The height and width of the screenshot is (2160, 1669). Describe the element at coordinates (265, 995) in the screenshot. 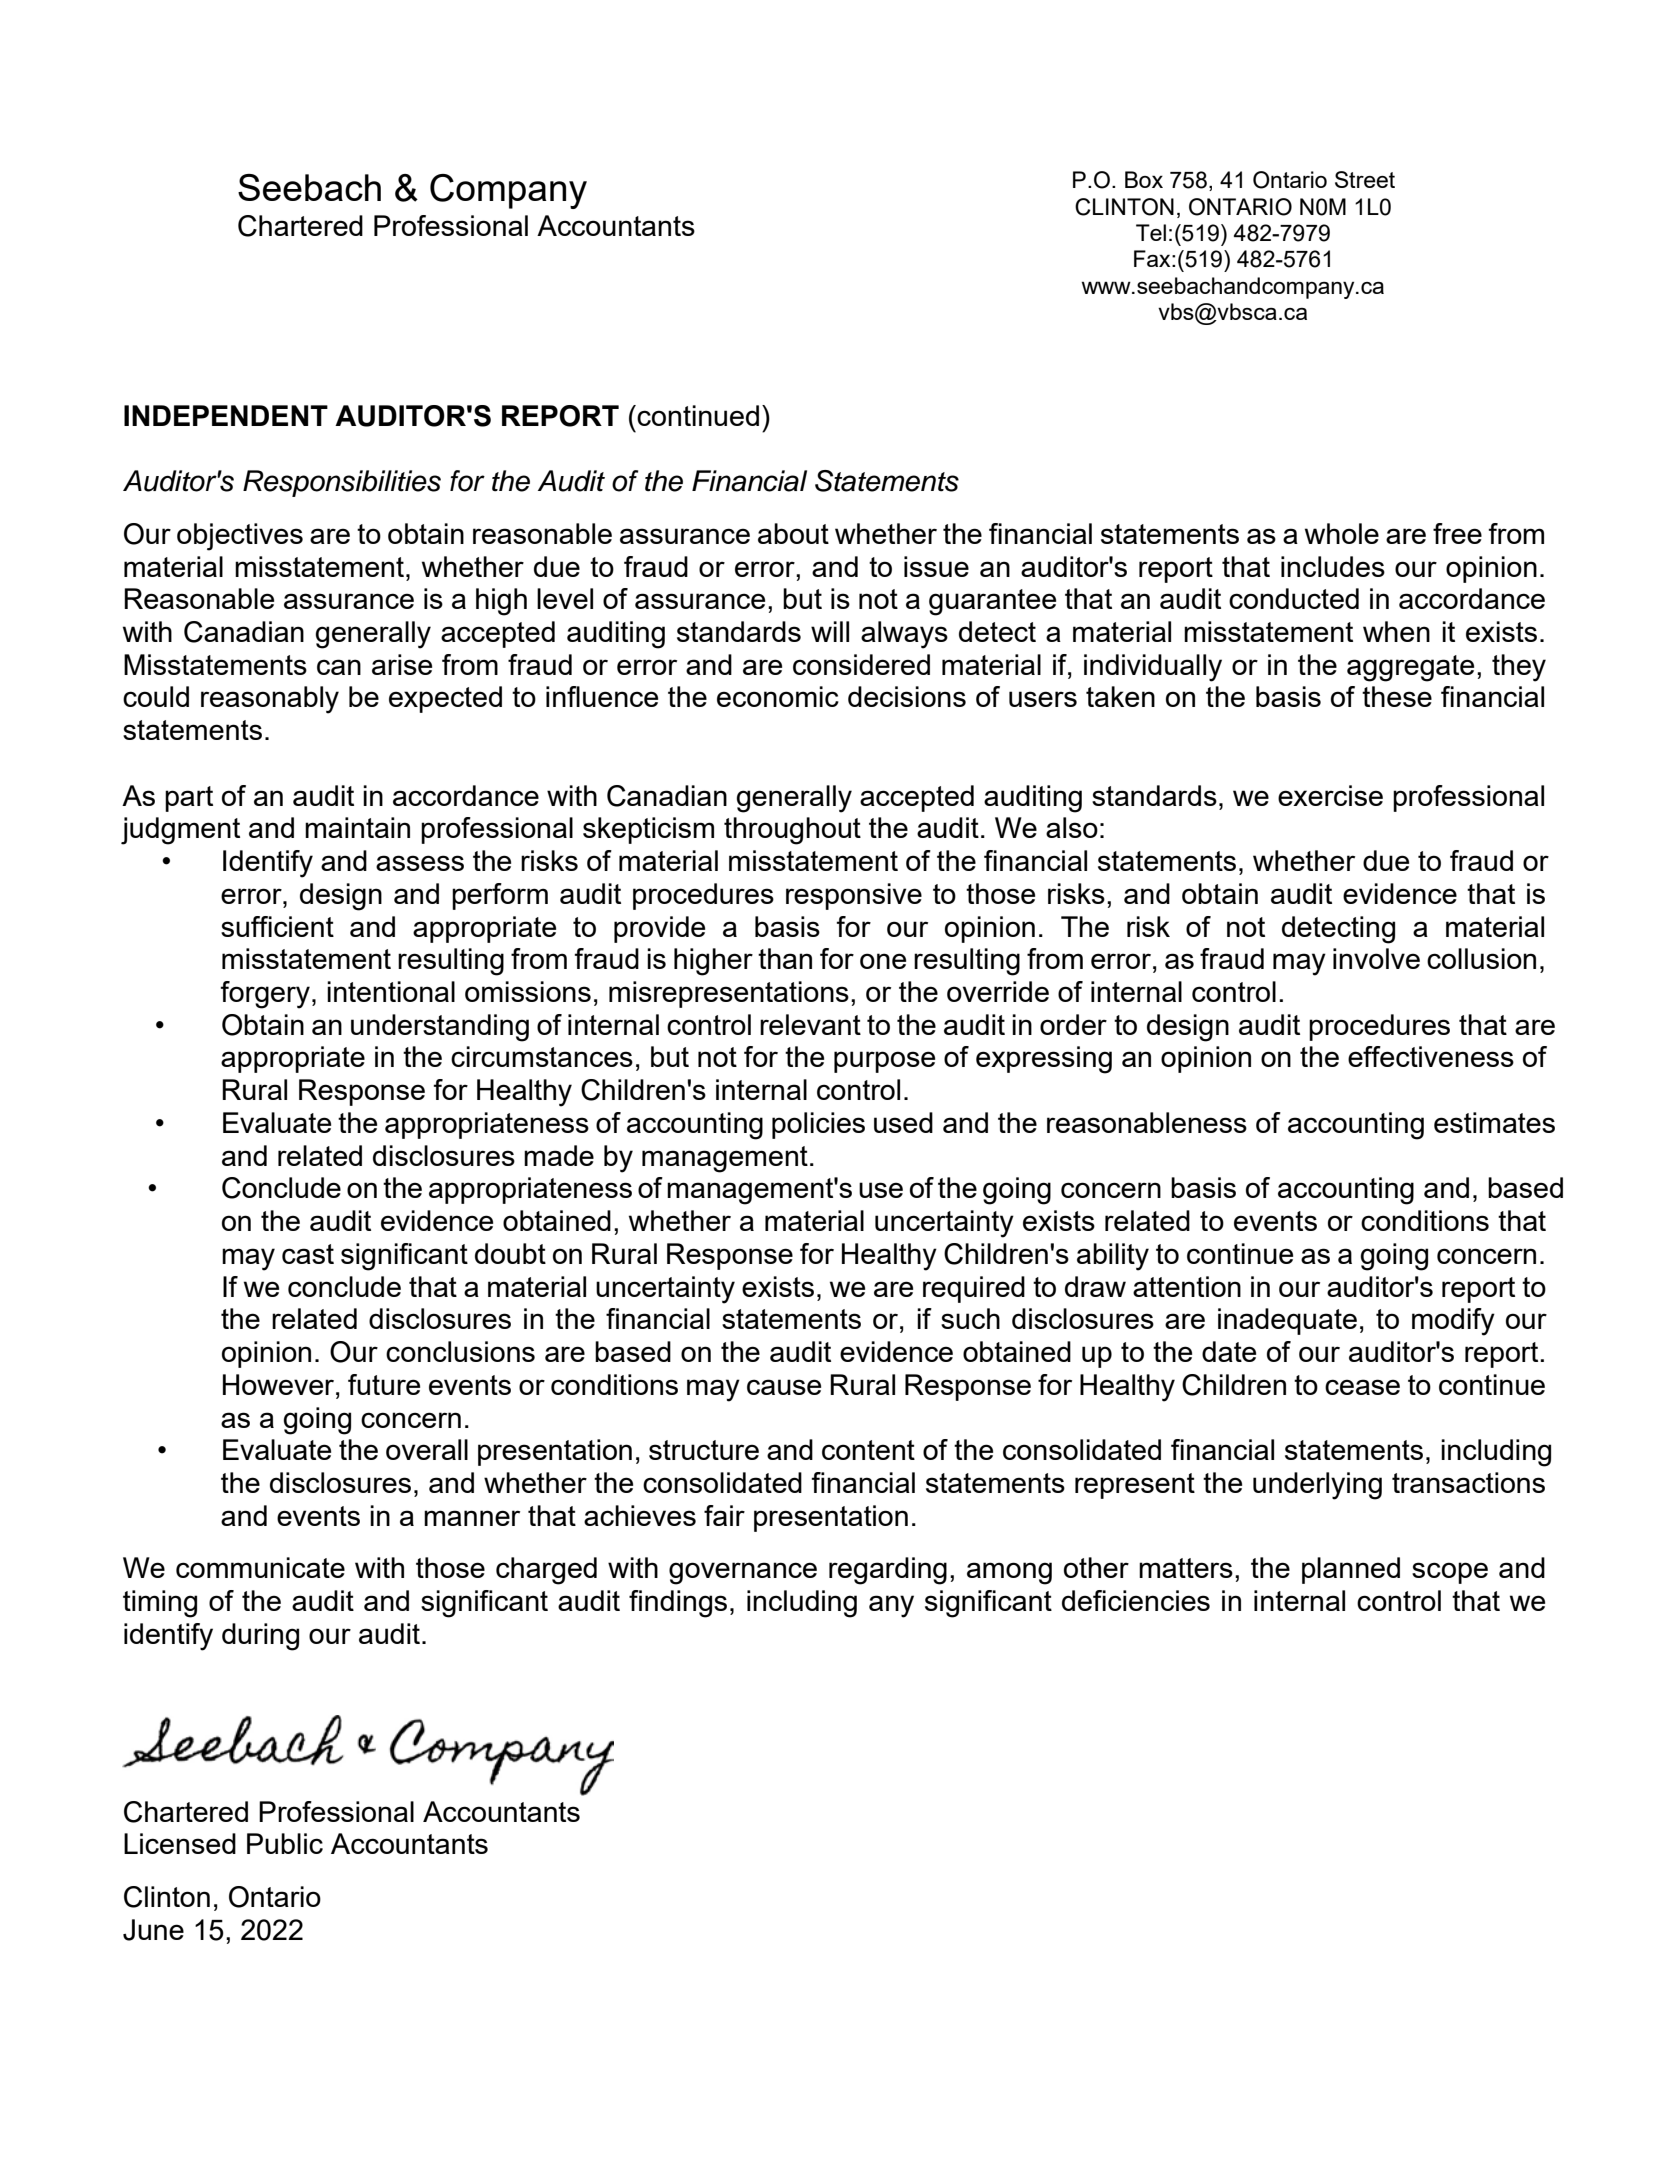

I see `forgery` at that location.
